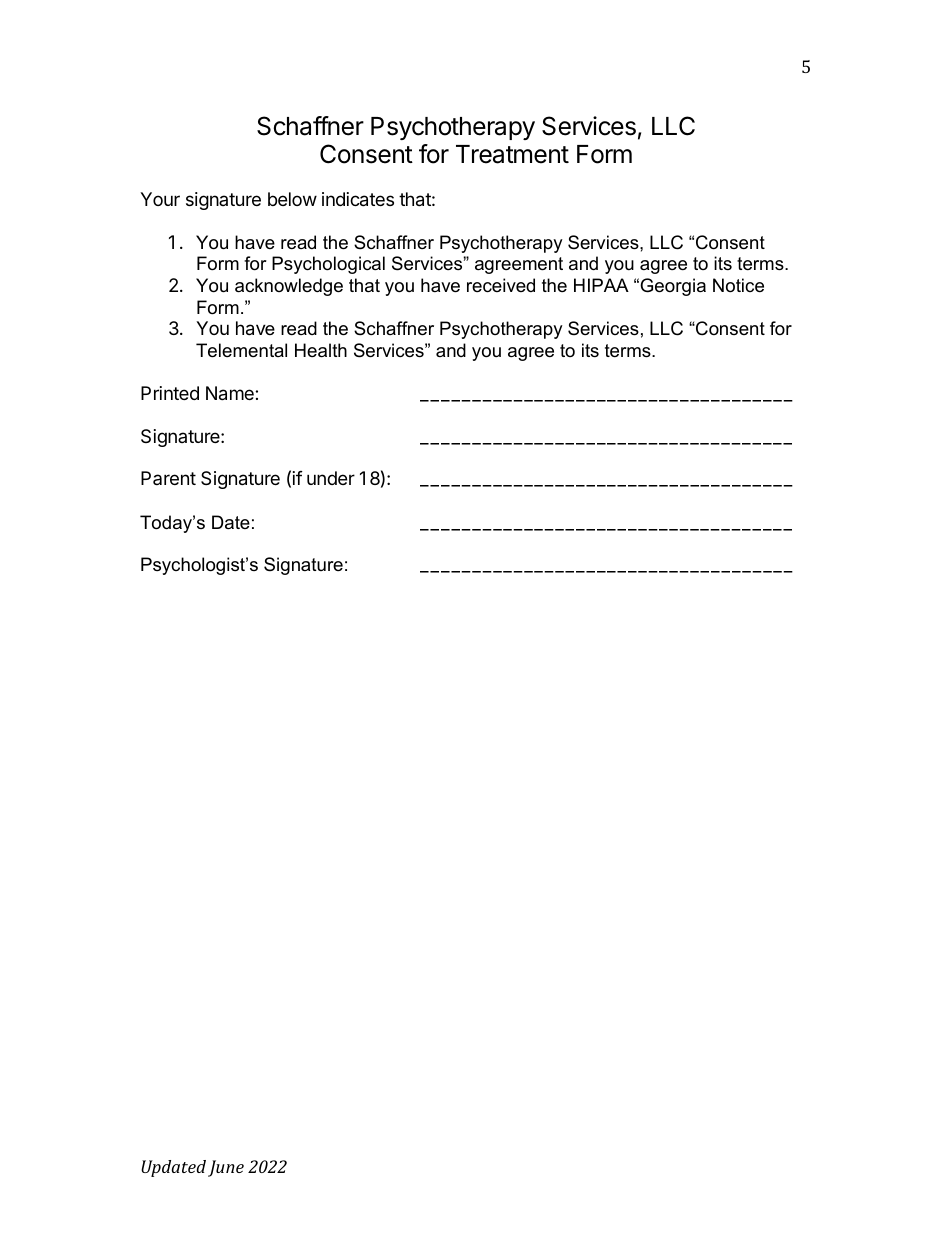 The width and height of the document is (952, 1233). What do you see at coordinates (601, 285) in the document?
I see `HIPAA` at bounding box center [601, 285].
